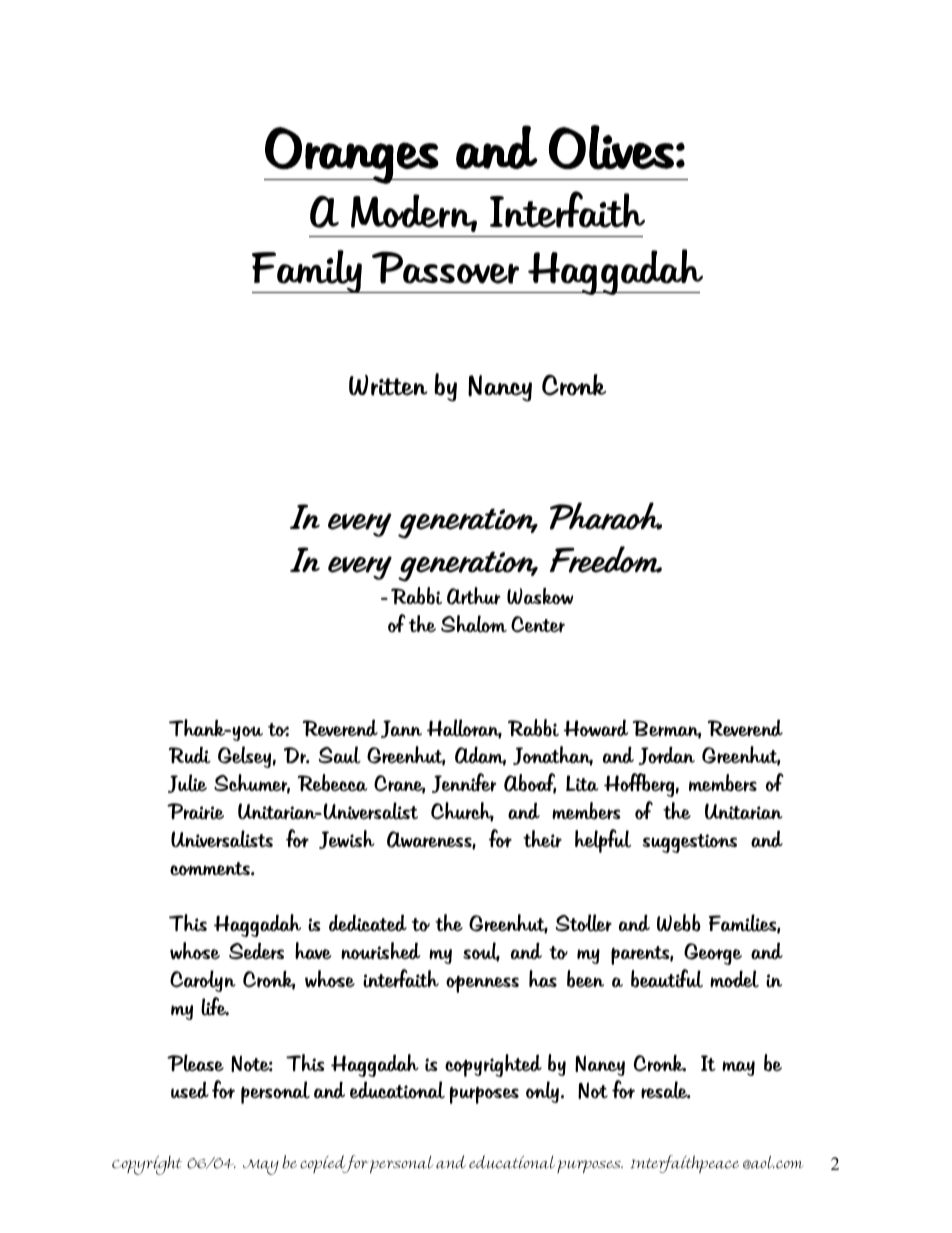  I want to click on suggestions, so click(690, 843).
